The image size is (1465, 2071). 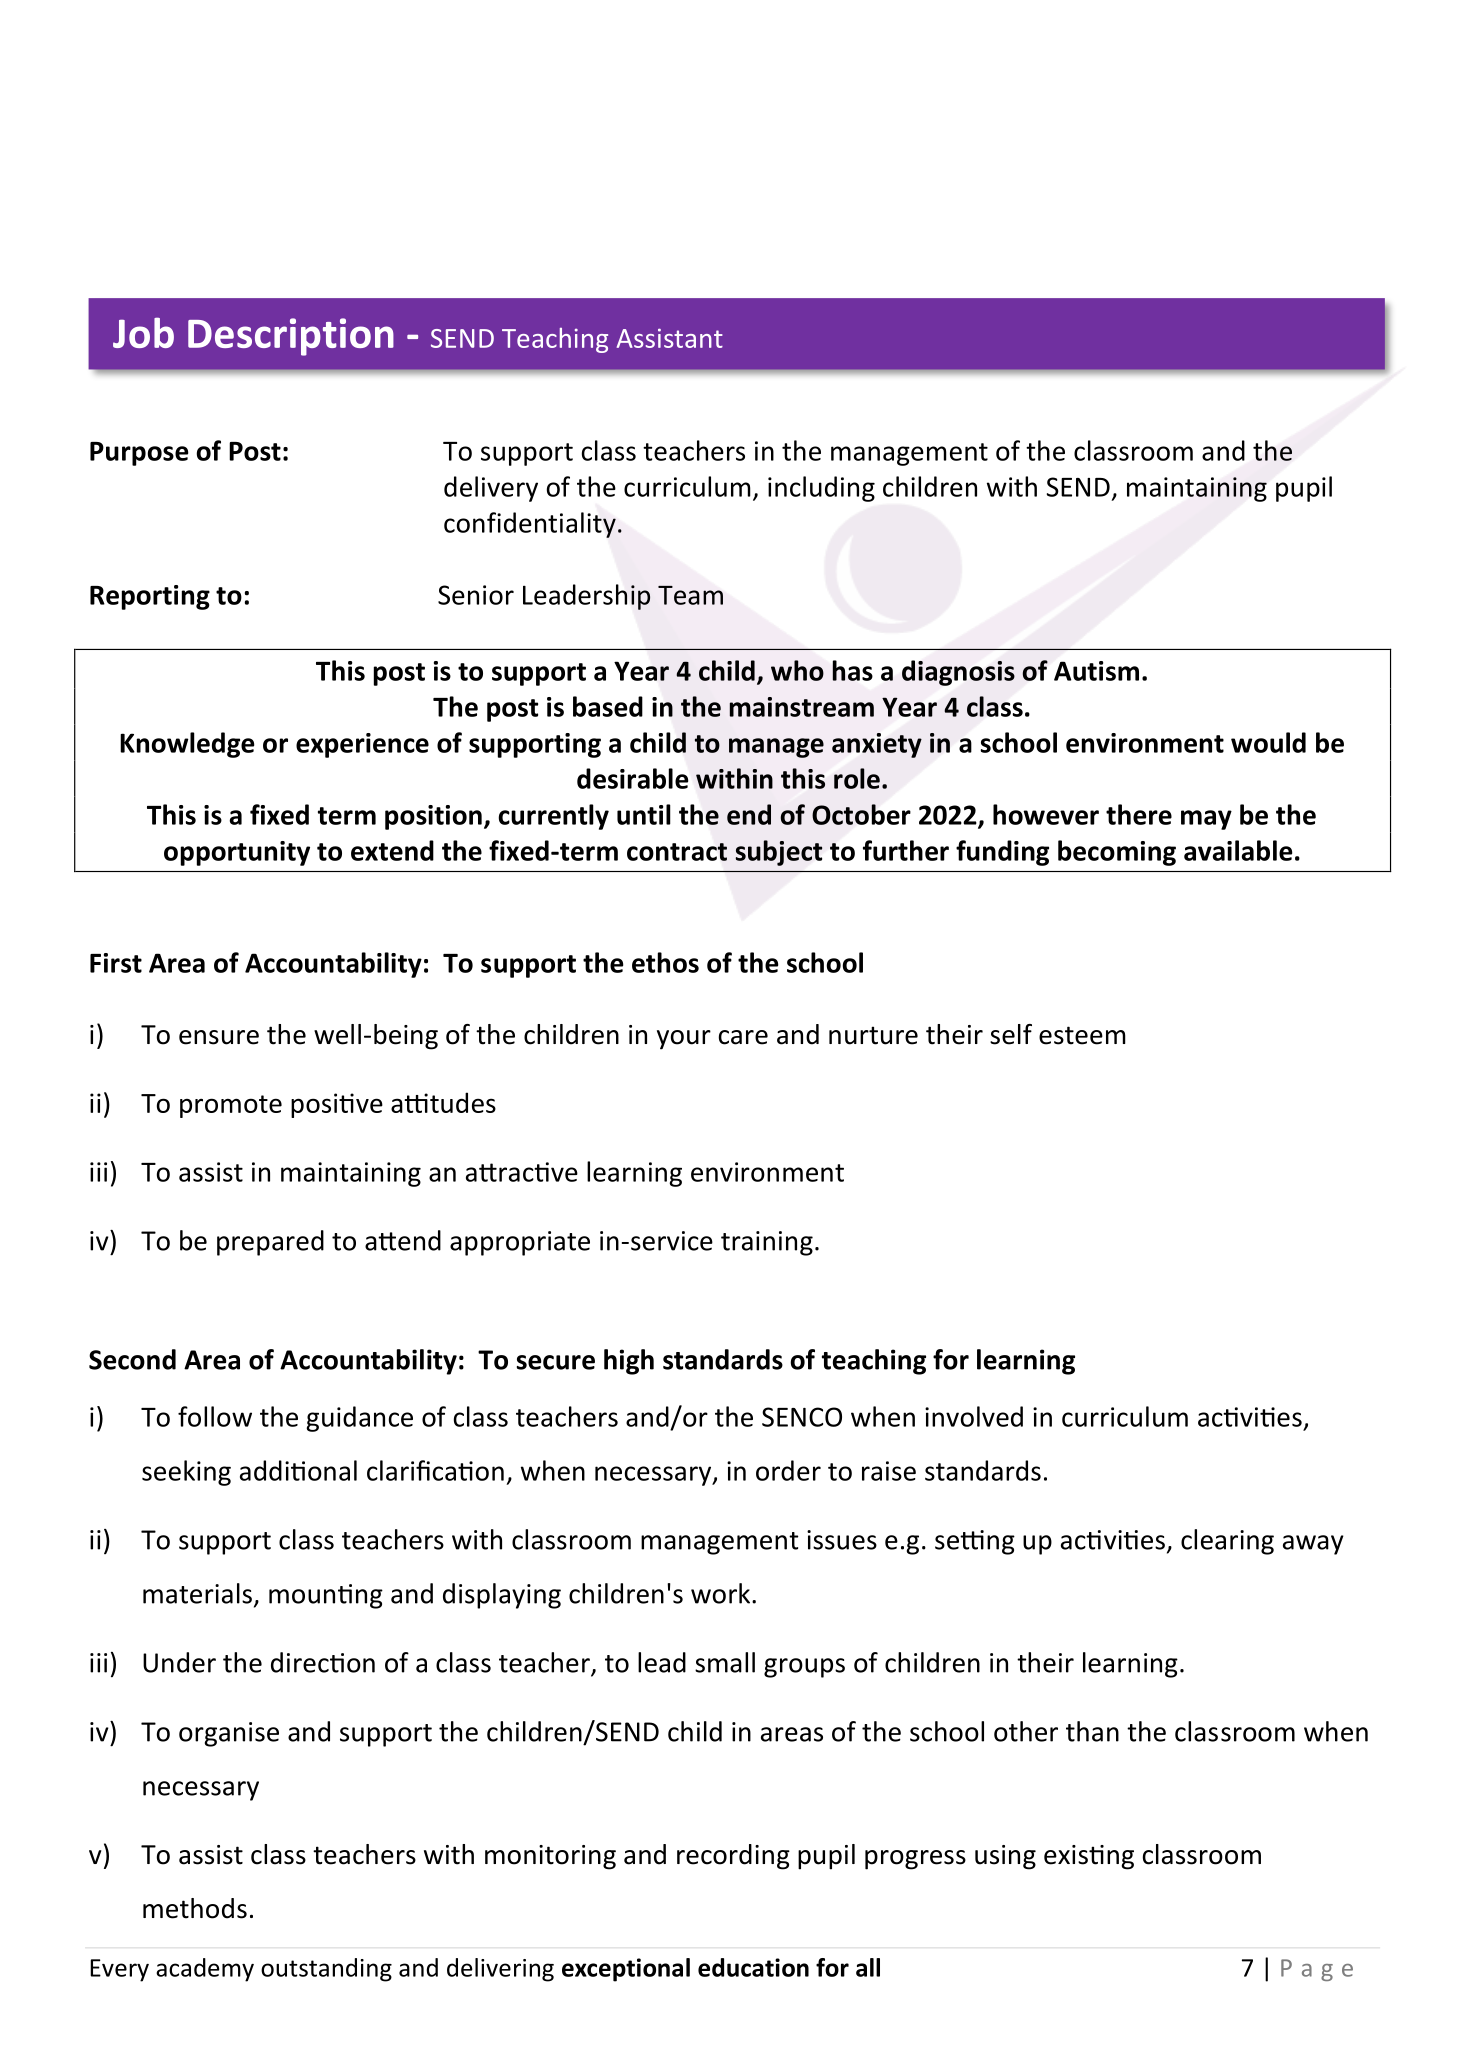 I want to click on promote, so click(x=231, y=1106).
